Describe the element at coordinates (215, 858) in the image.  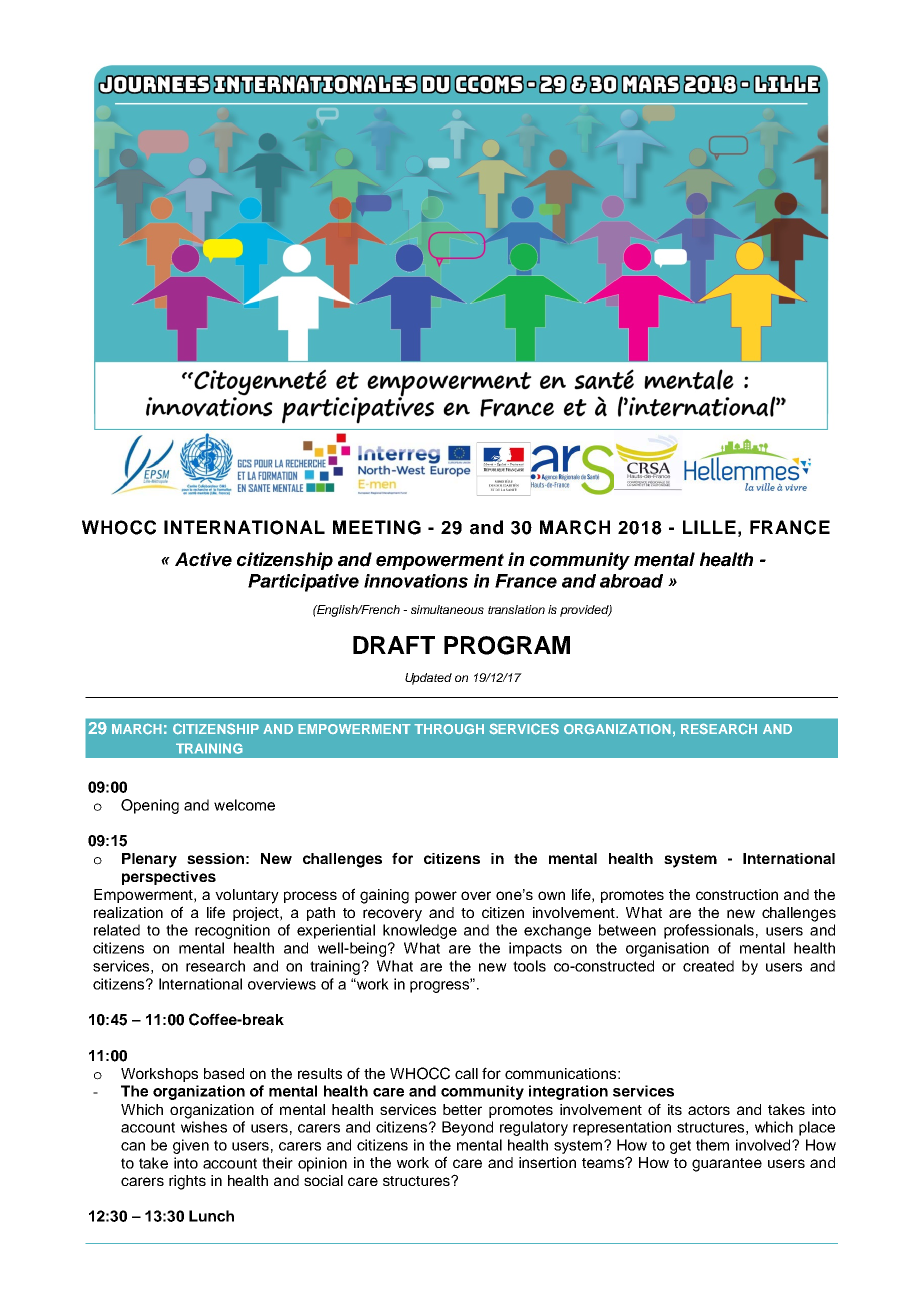
I see `session` at that location.
